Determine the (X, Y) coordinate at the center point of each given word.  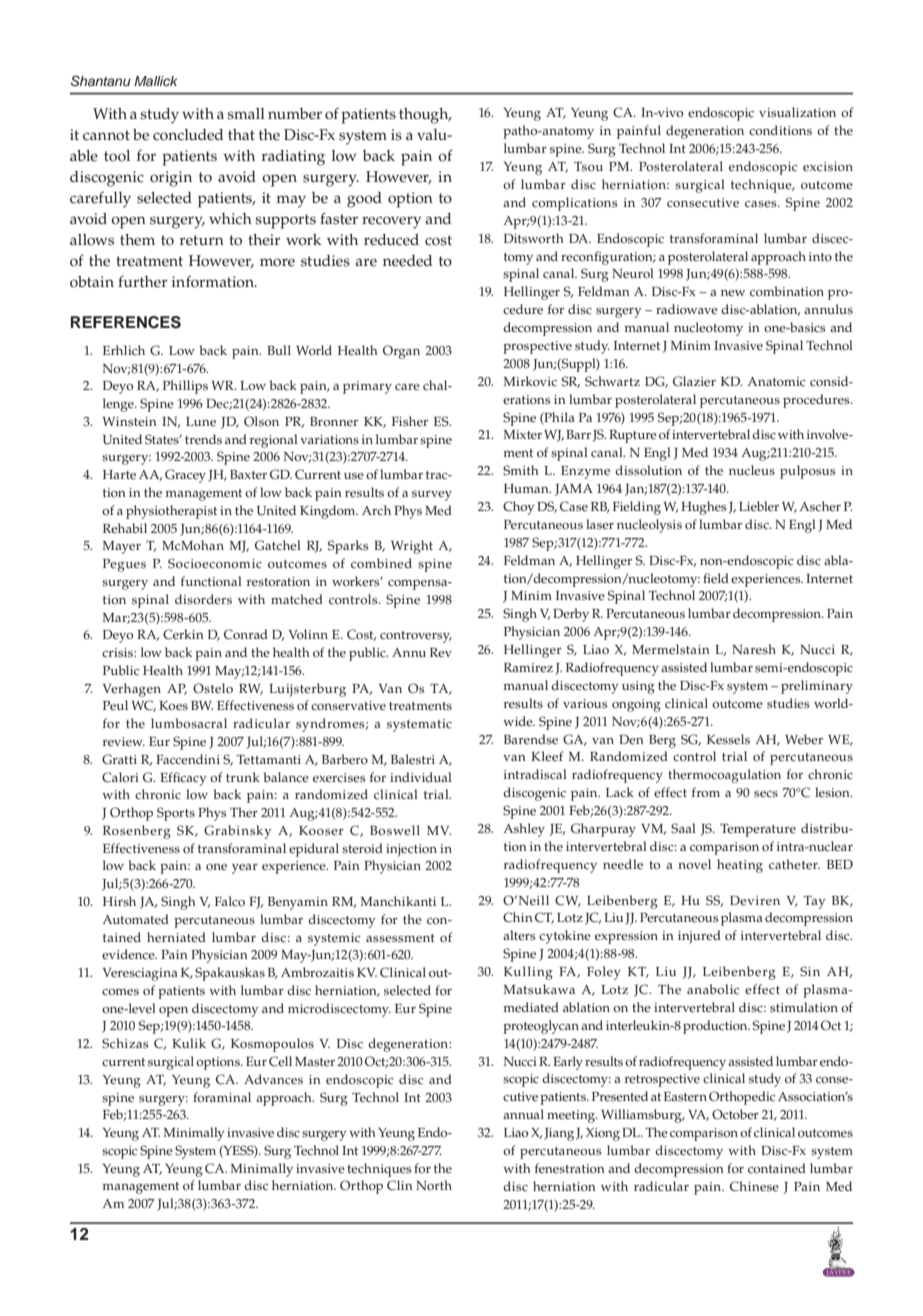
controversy (416, 637)
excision (828, 167)
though (425, 116)
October (735, 1114)
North (434, 1185)
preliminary (817, 687)
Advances (273, 1079)
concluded (188, 135)
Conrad (246, 634)
